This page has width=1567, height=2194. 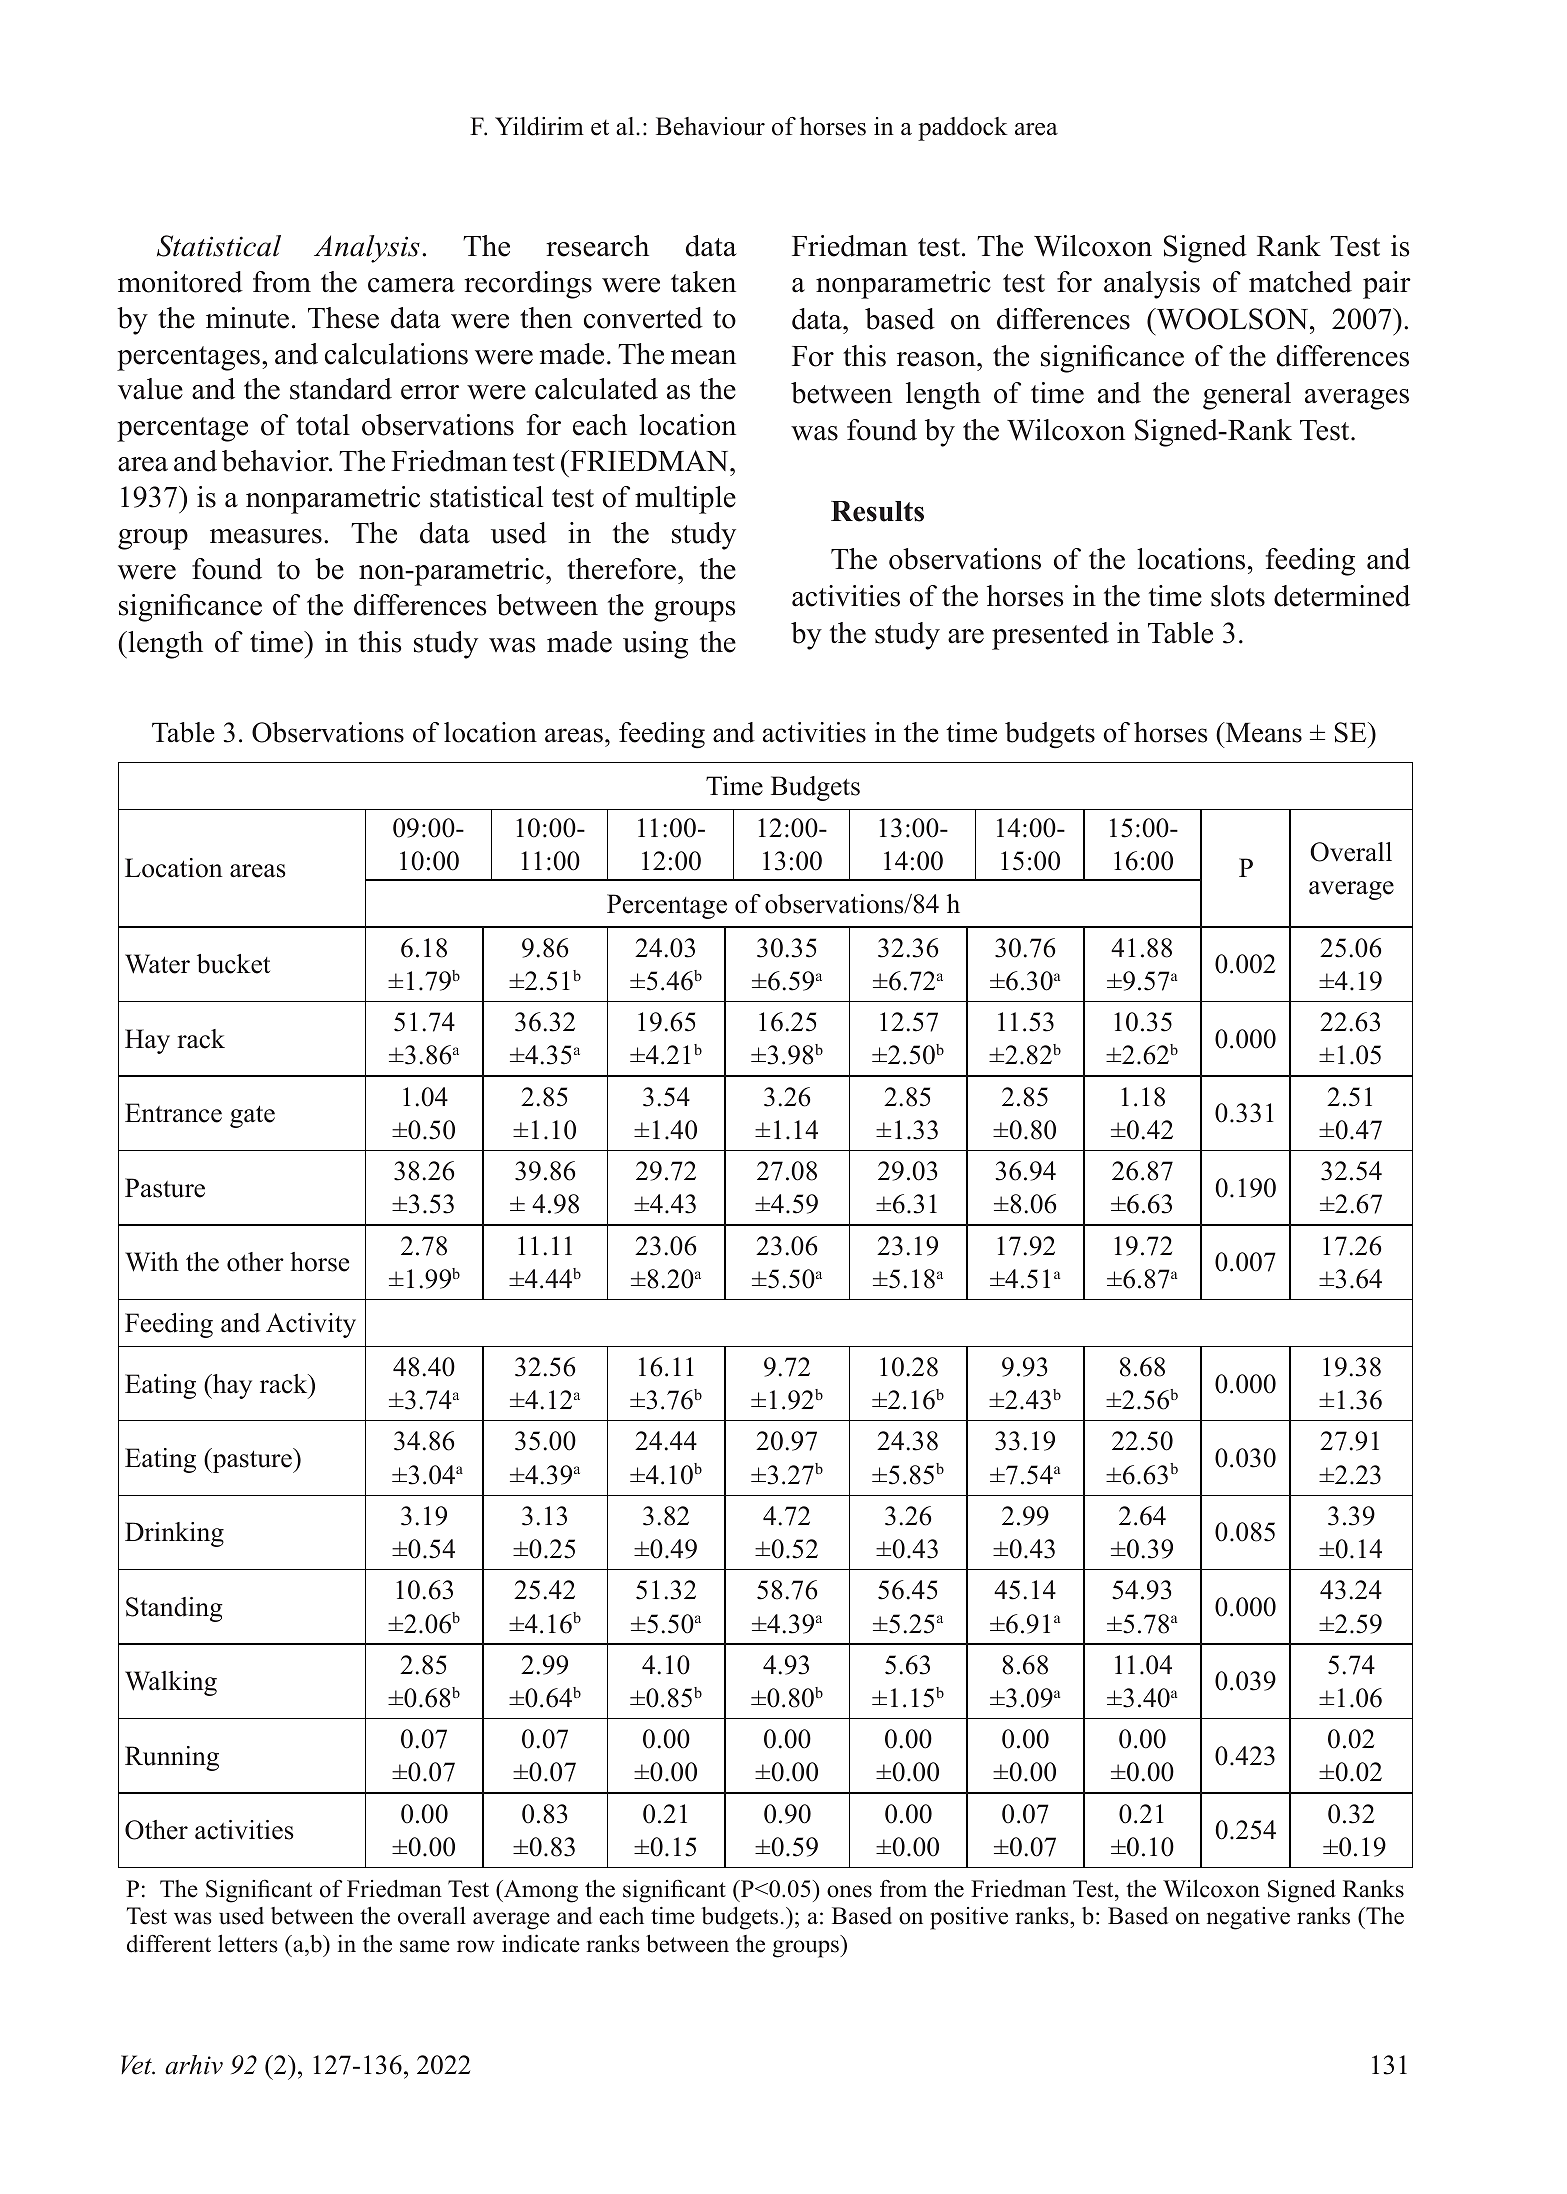 I want to click on camera, so click(x=411, y=285).
